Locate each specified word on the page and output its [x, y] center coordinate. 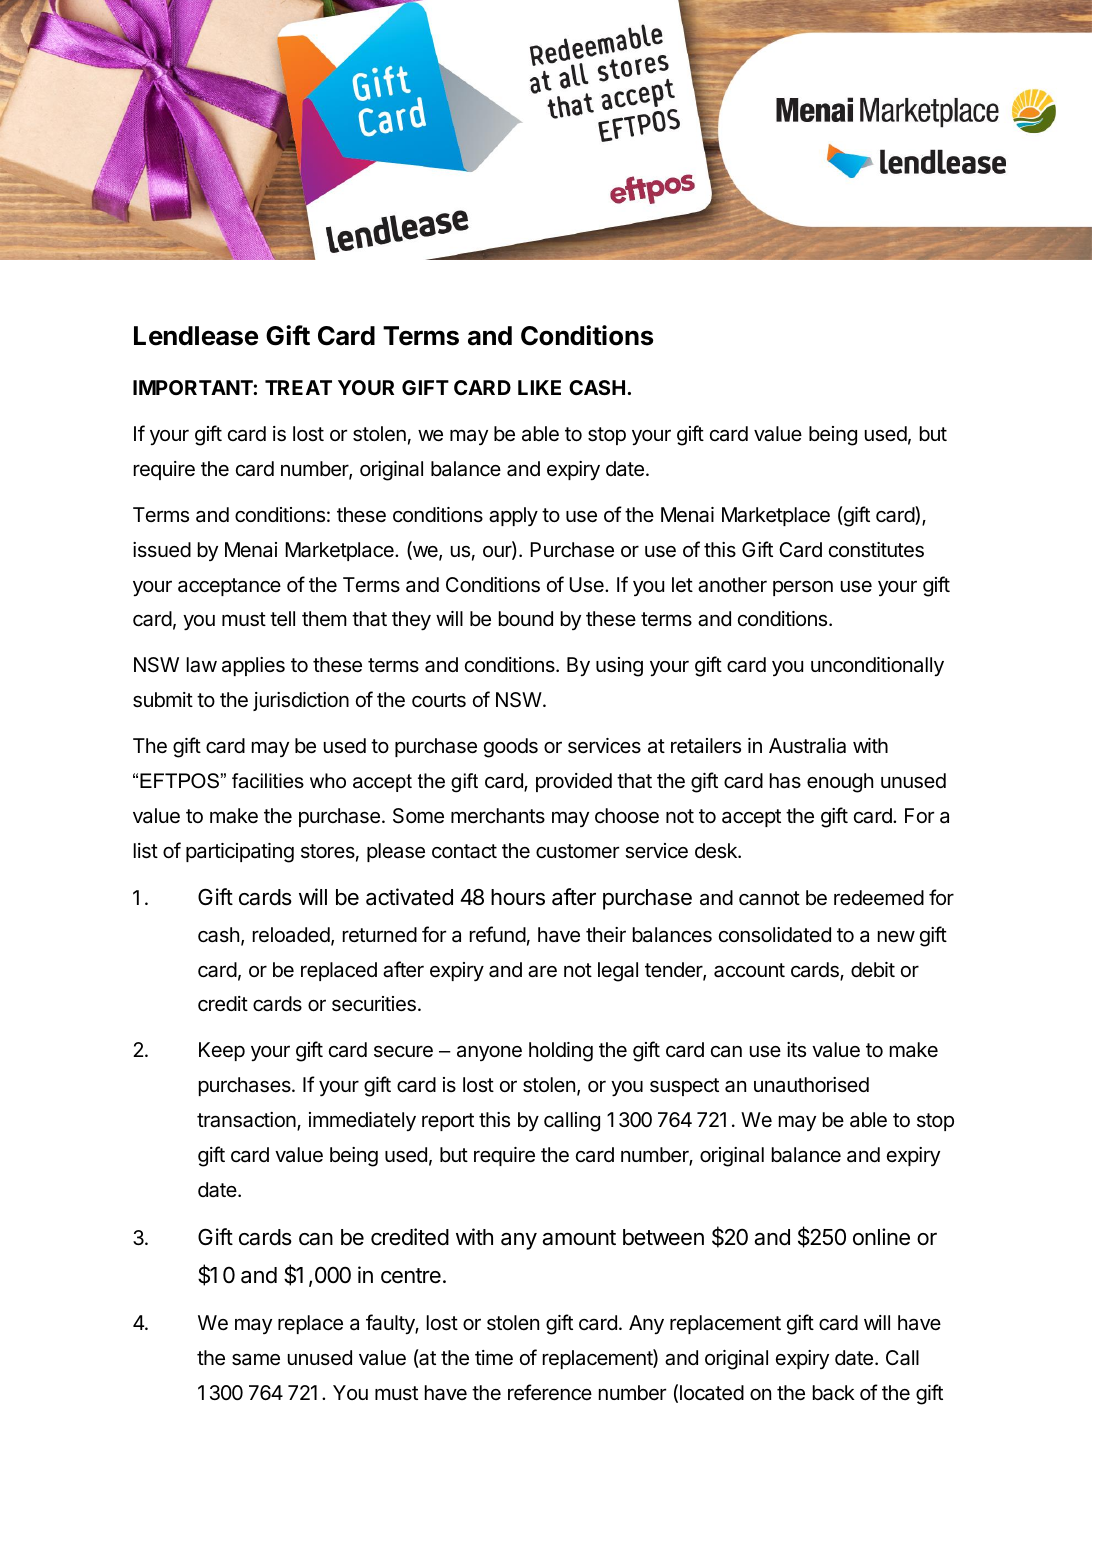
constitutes [876, 550]
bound [526, 618]
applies [253, 666]
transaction [247, 1121]
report [448, 1122]
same [256, 1359]
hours [518, 897]
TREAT [298, 387]
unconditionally [877, 666]
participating [240, 853]
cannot [769, 898]
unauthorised [811, 1085]
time [494, 1358]
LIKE [539, 387]
